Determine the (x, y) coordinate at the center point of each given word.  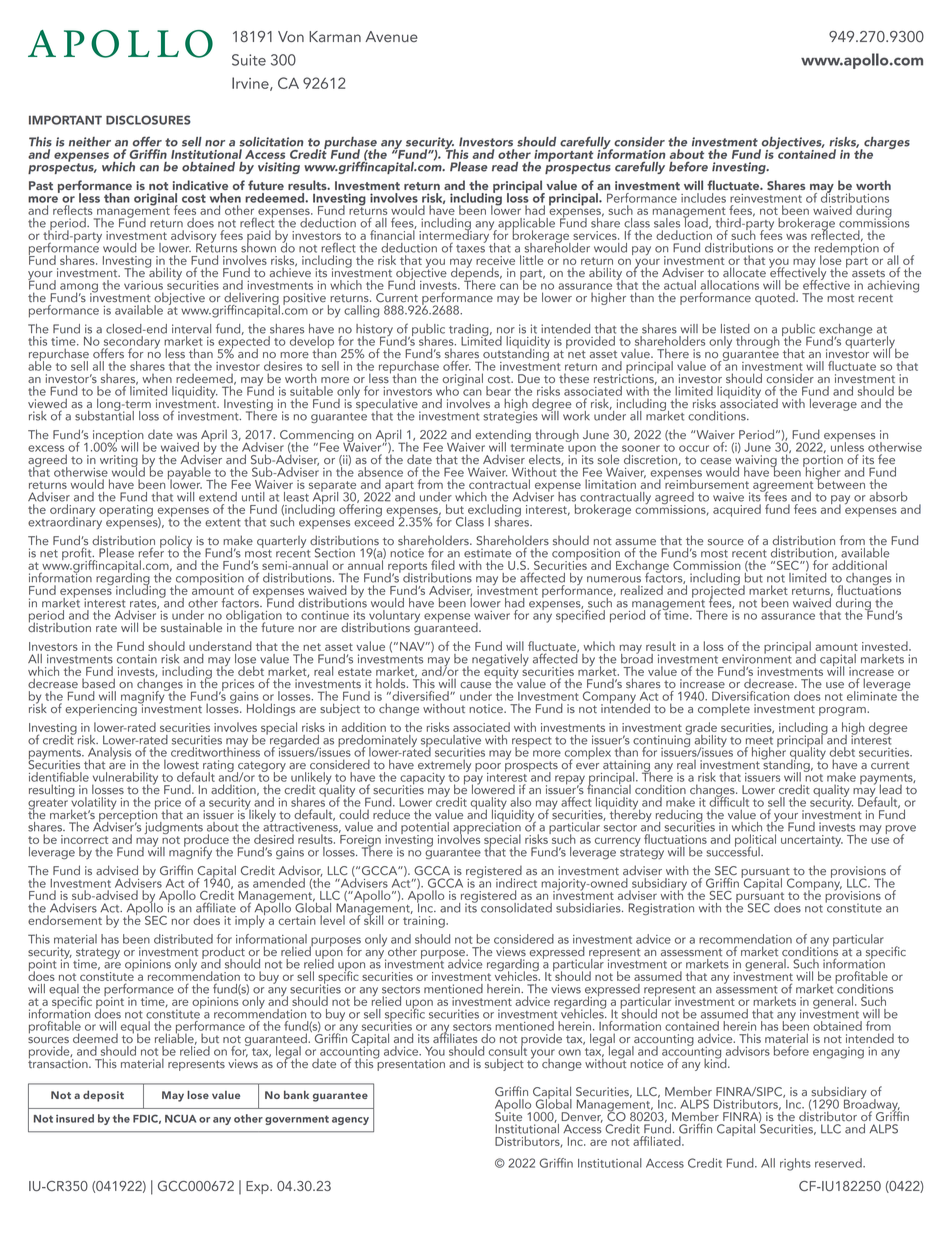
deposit (103, 1096)
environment (757, 658)
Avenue (391, 36)
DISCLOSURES (148, 120)
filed (443, 565)
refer (151, 551)
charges (886, 144)
